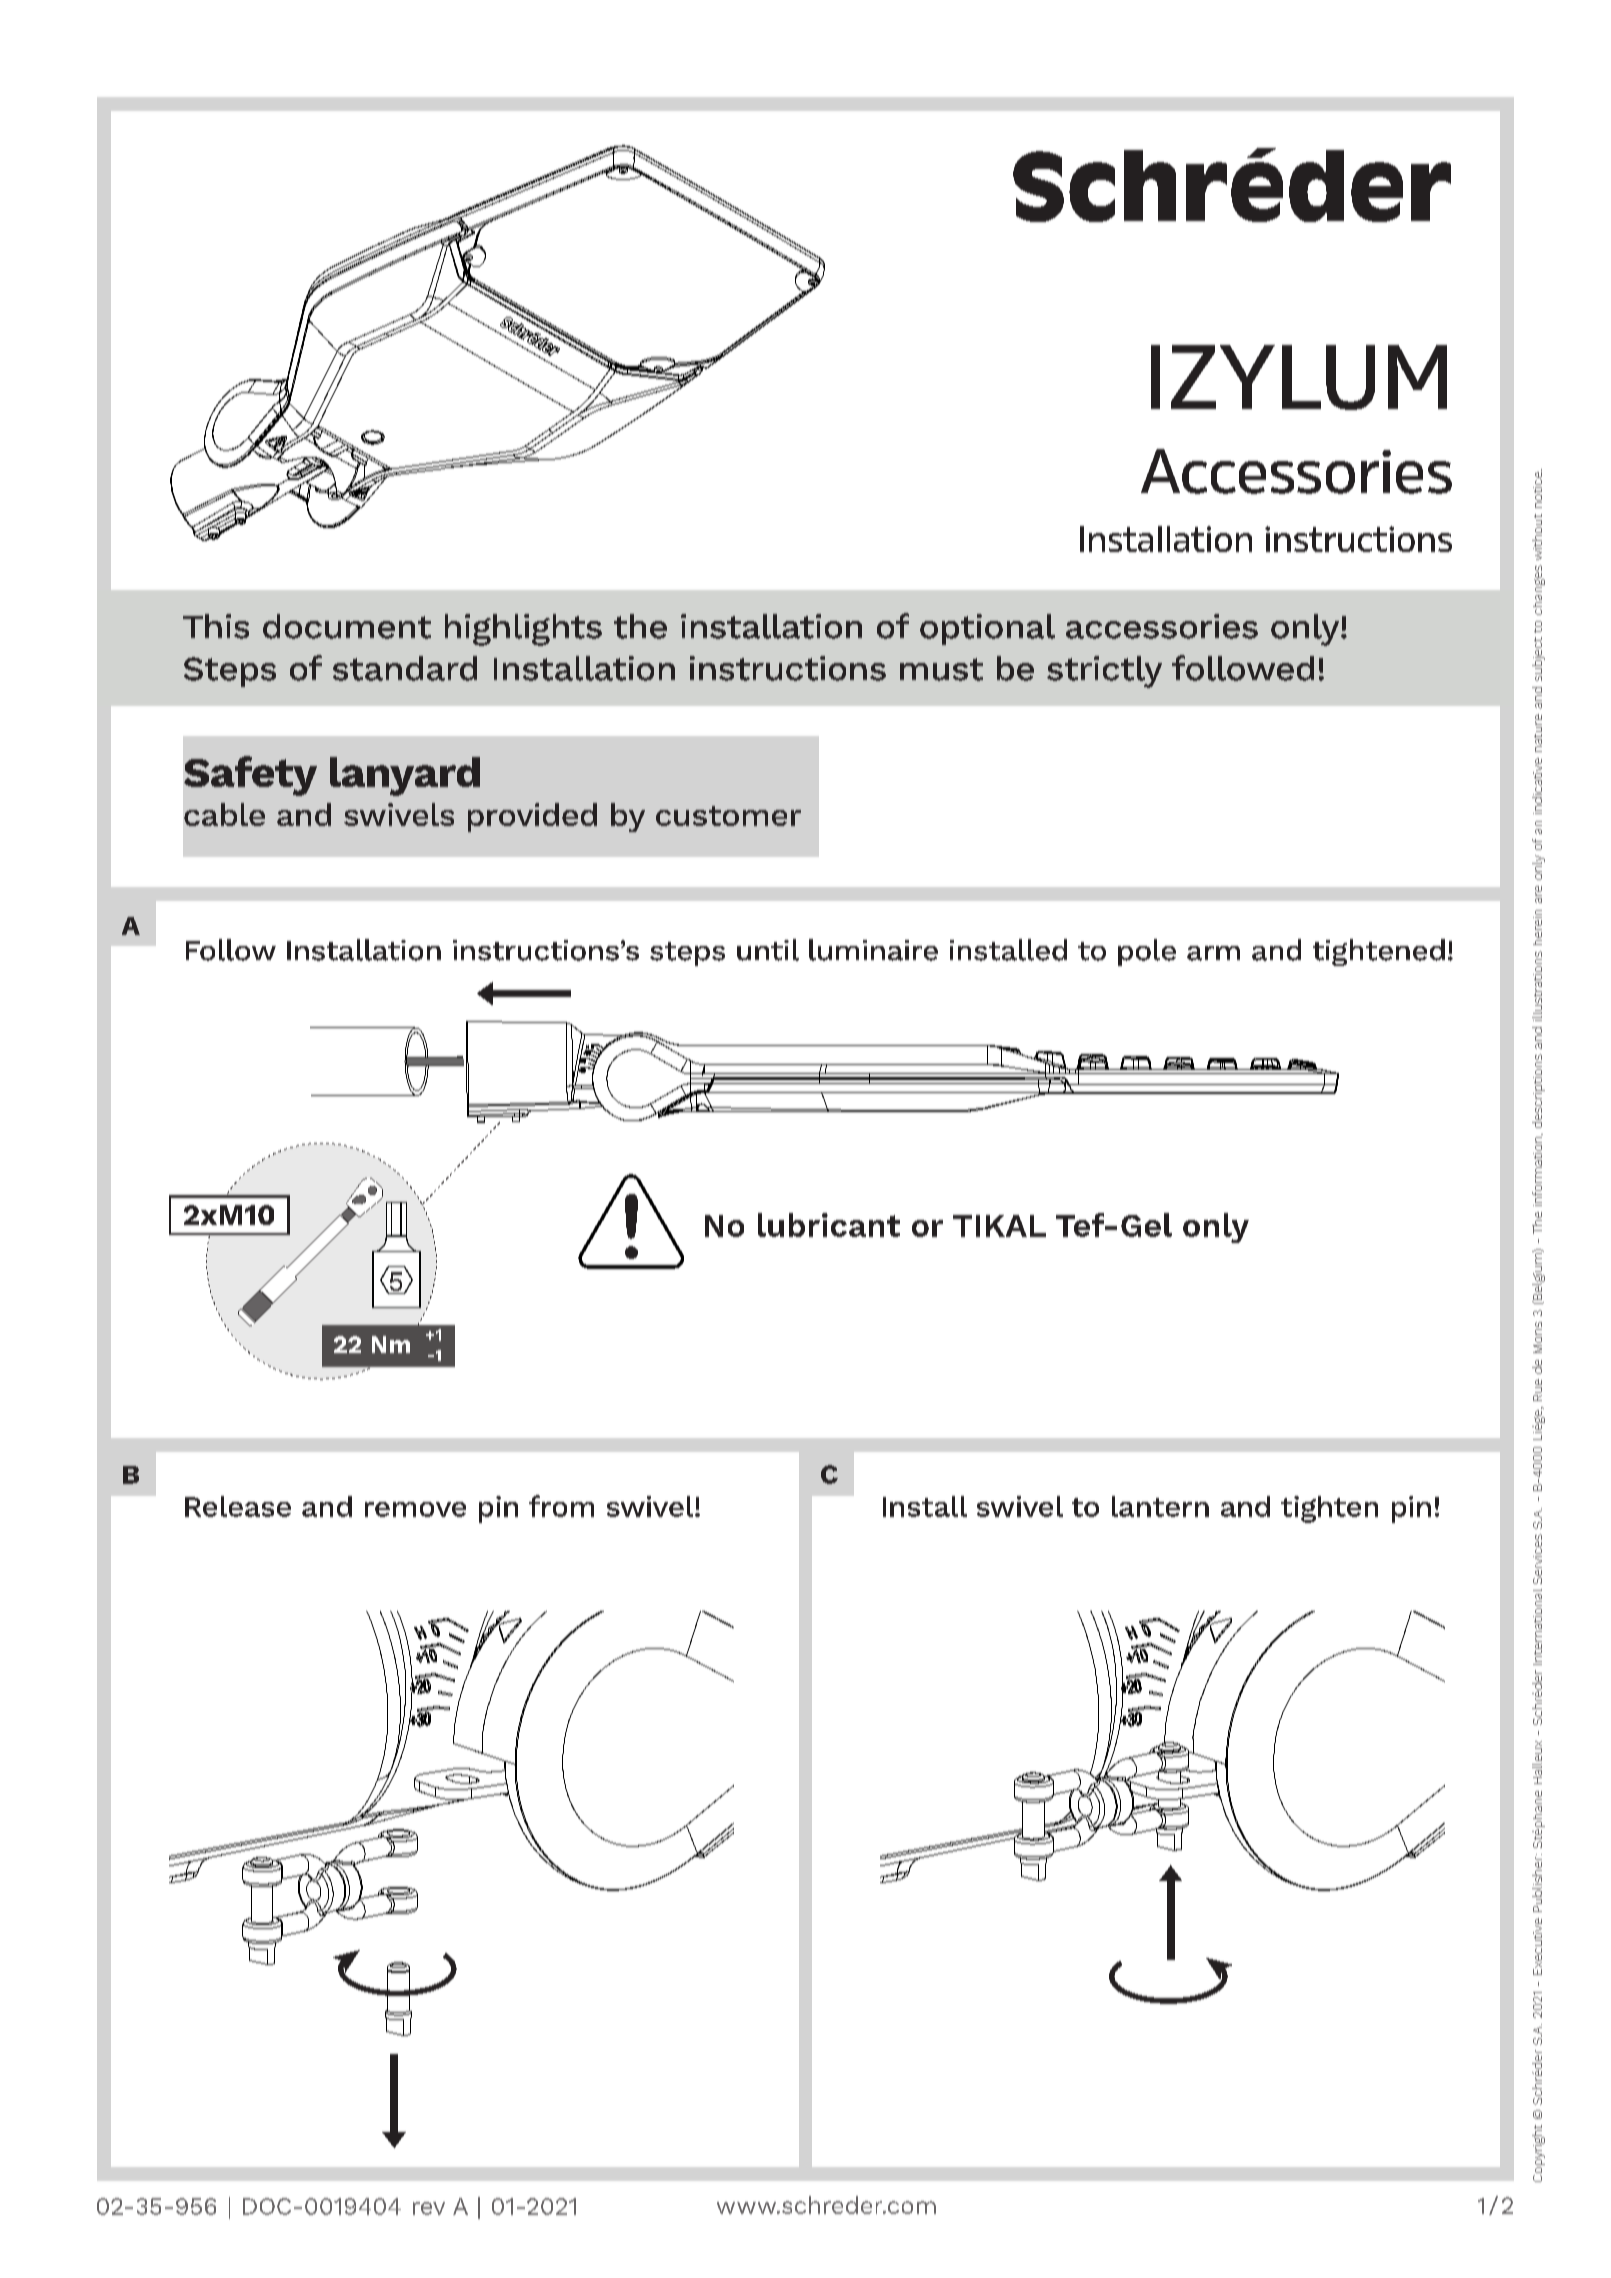  Describe the element at coordinates (238, 1506) in the page. I see `Release` at that location.
